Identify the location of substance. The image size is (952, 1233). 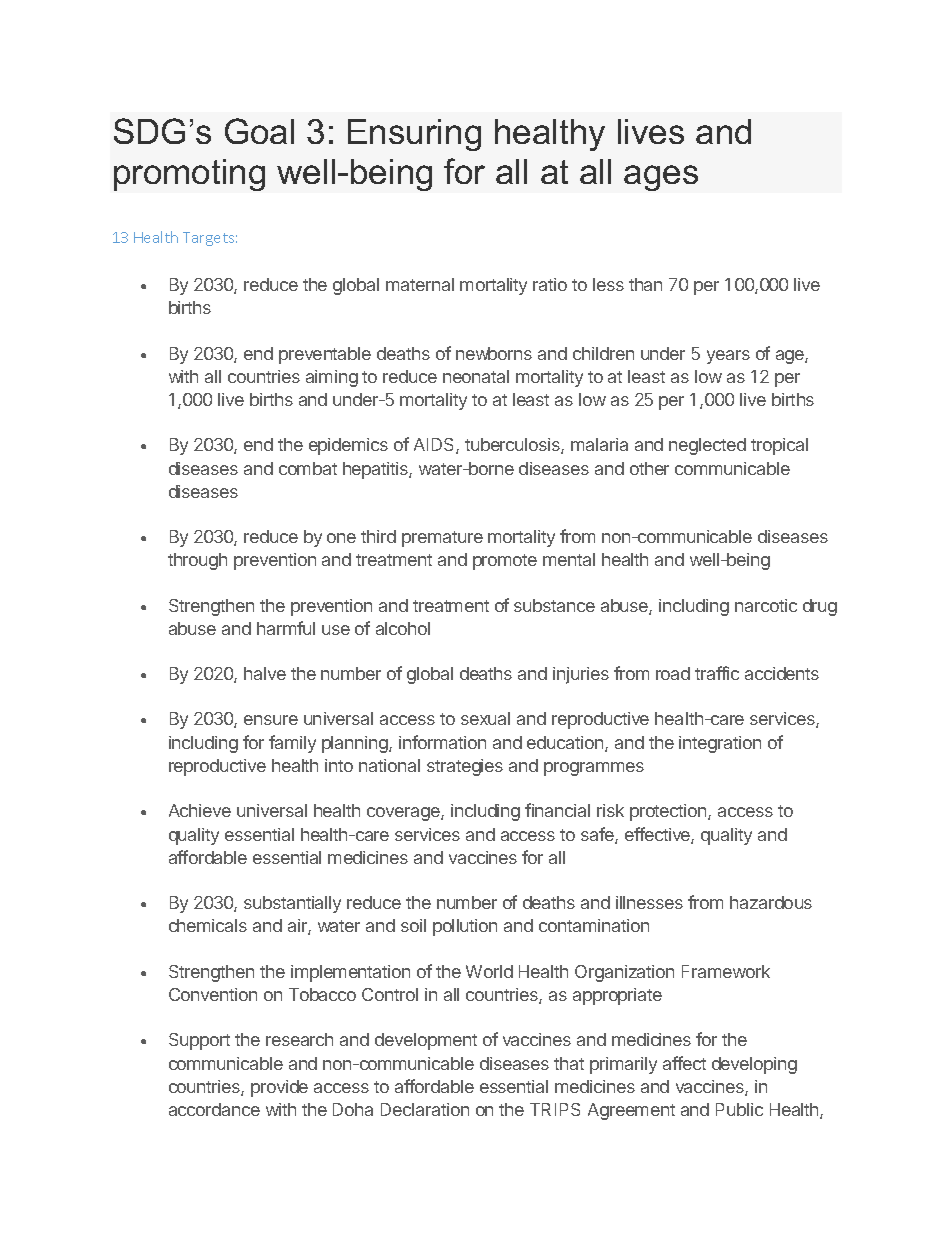
(554, 605).
